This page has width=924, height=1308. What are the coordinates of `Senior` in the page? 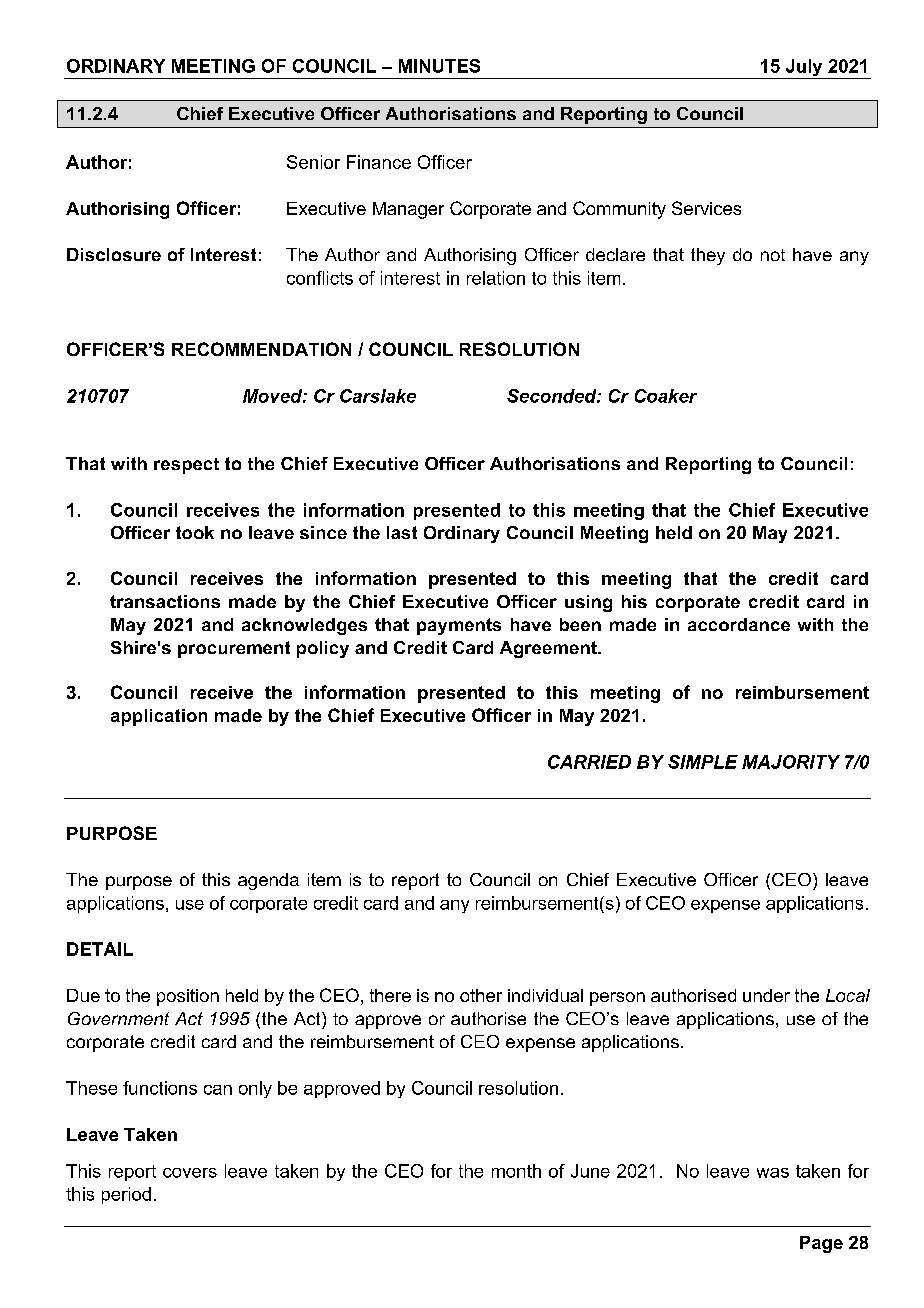 It's located at (313, 162).
